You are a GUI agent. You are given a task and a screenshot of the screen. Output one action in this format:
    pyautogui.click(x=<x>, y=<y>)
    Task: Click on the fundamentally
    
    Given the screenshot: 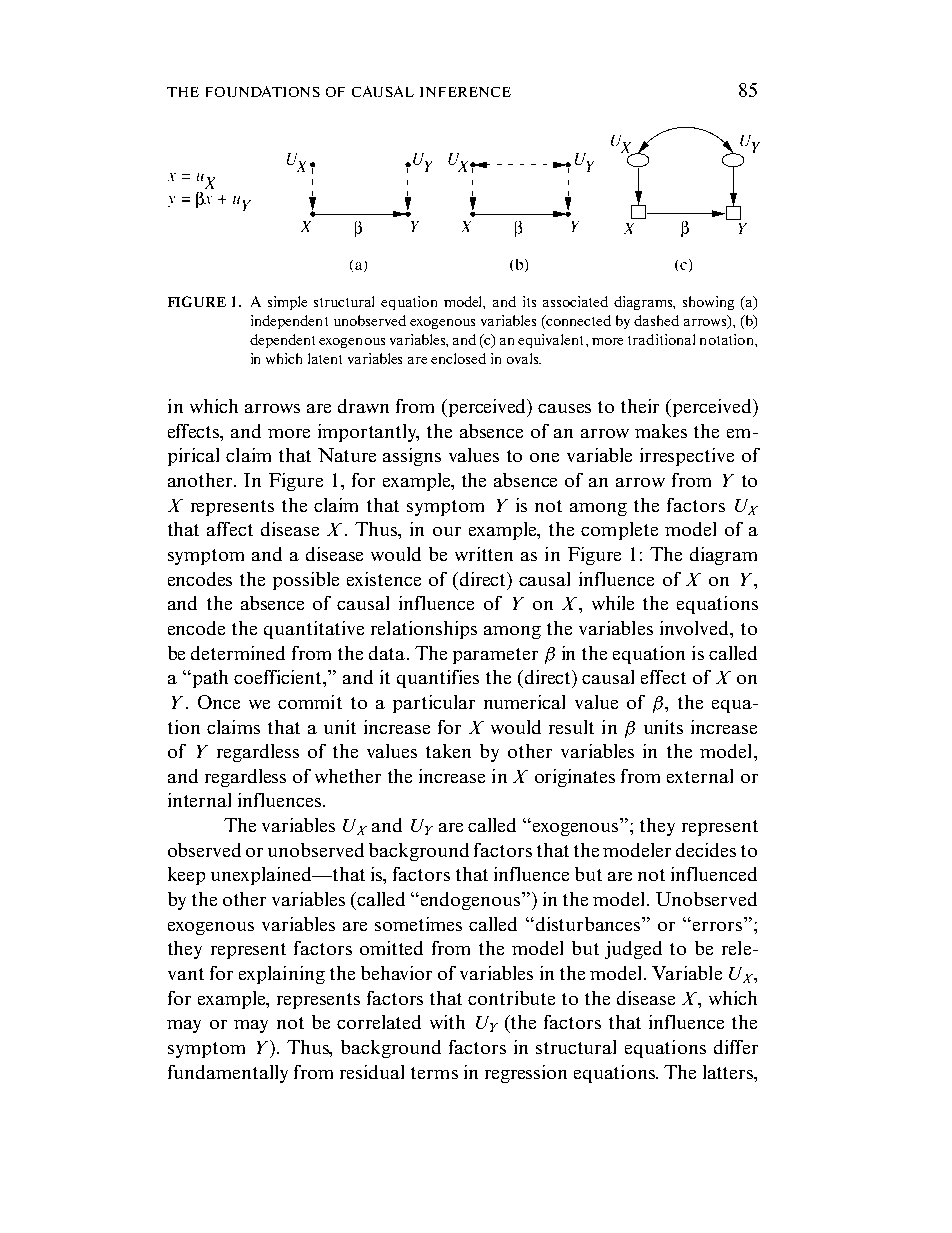 What is the action you would take?
    pyautogui.click(x=228, y=1074)
